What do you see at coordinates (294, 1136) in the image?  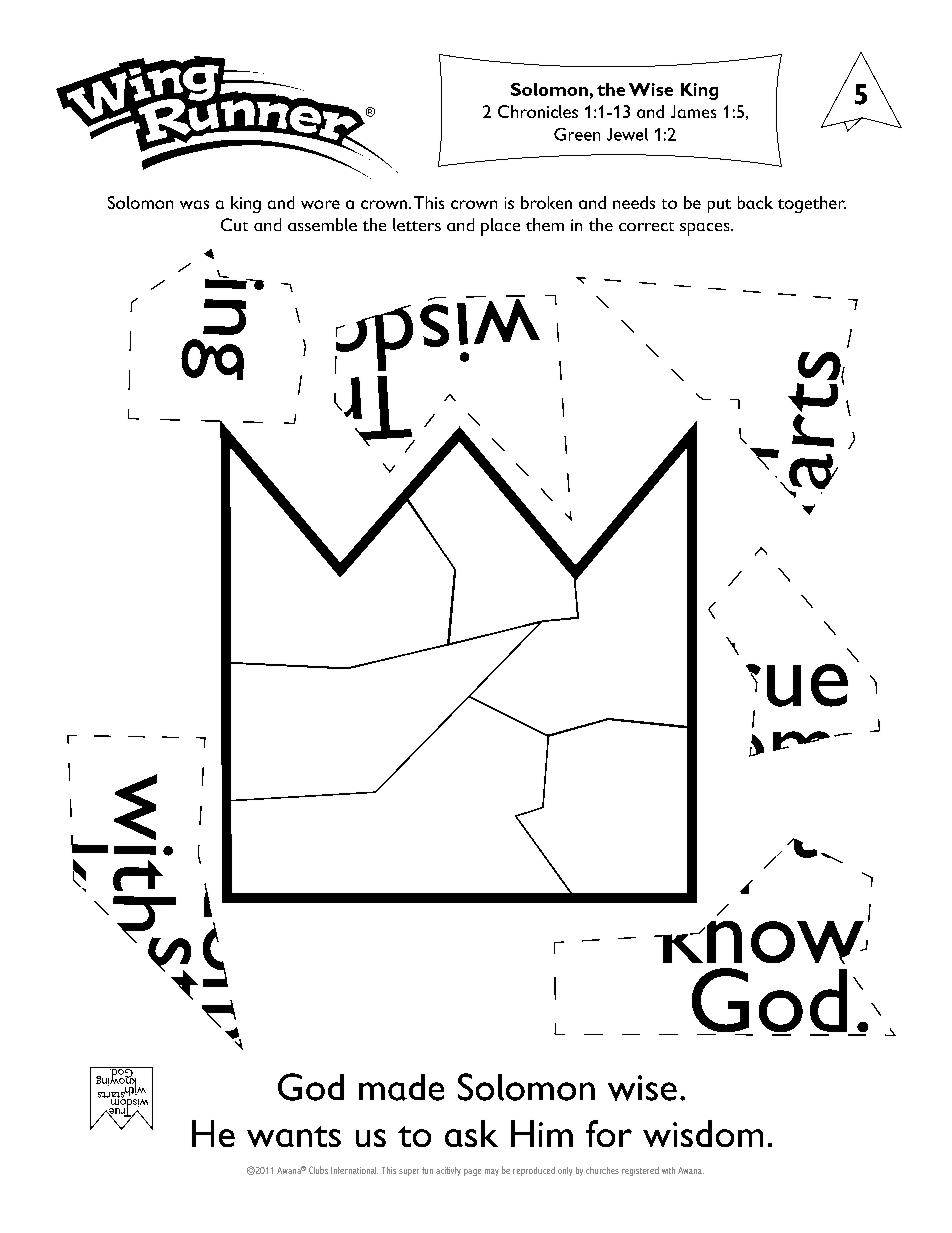 I see `wants` at bounding box center [294, 1136].
